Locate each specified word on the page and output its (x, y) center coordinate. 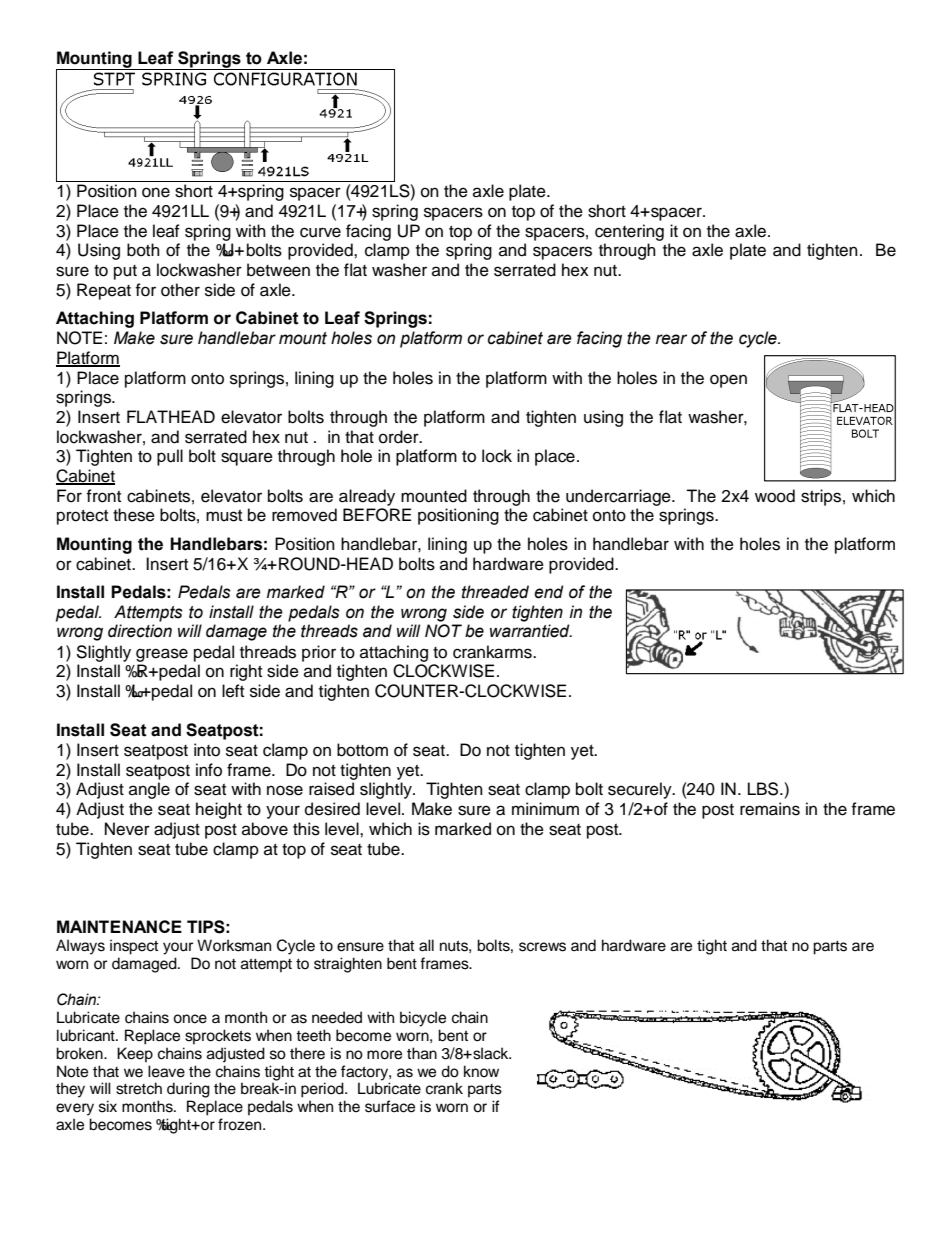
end (549, 592)
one (156, 192)
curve (320, 232)
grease (162, 655)
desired (332, 809)
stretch (139, 1088)
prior (319, 653)
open (728, 381)
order (400, 437)
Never (127, 829)
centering (629, 232)
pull (170, 457)
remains (770, 809)
